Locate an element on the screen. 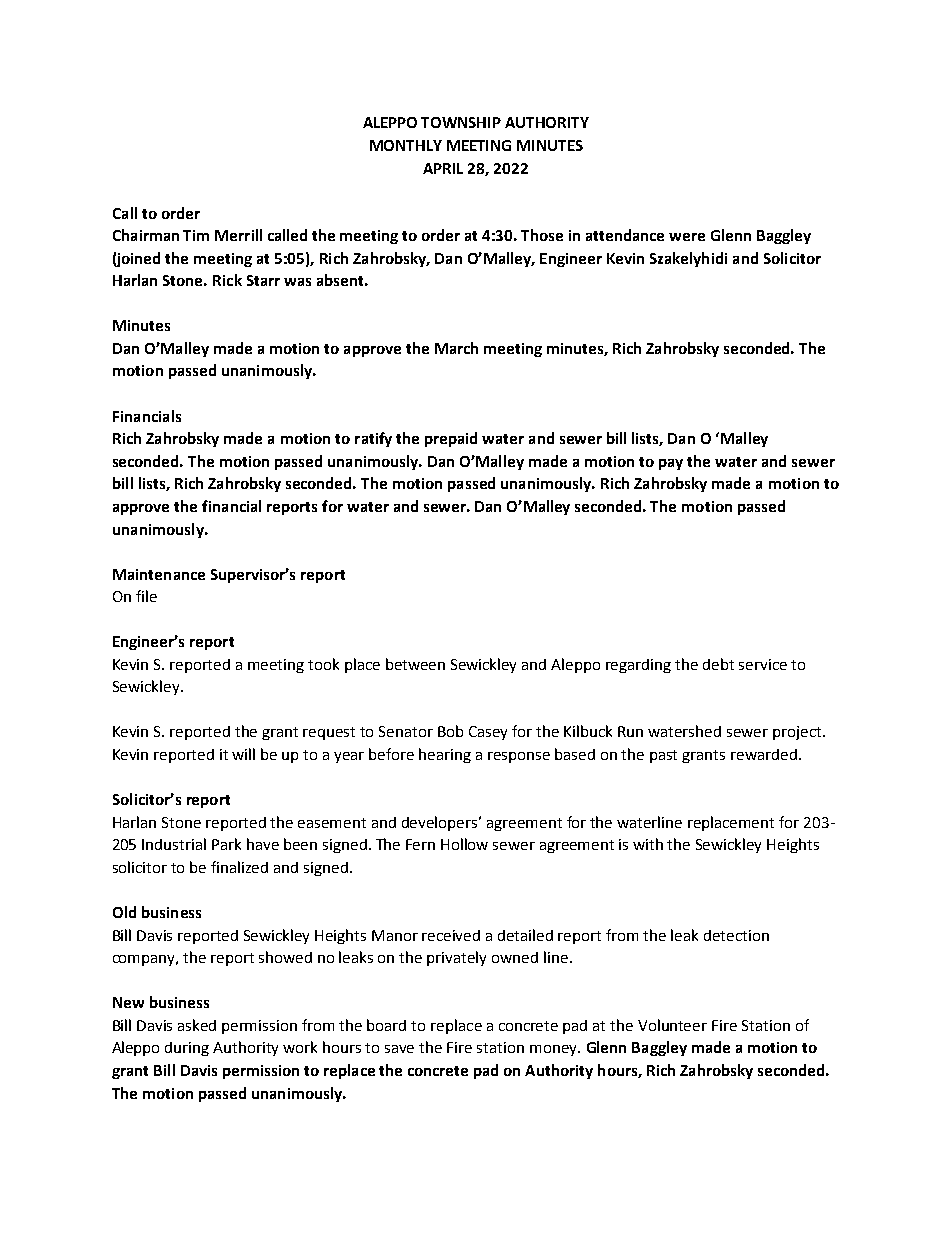  debt is located at coordinates (718, 664).
